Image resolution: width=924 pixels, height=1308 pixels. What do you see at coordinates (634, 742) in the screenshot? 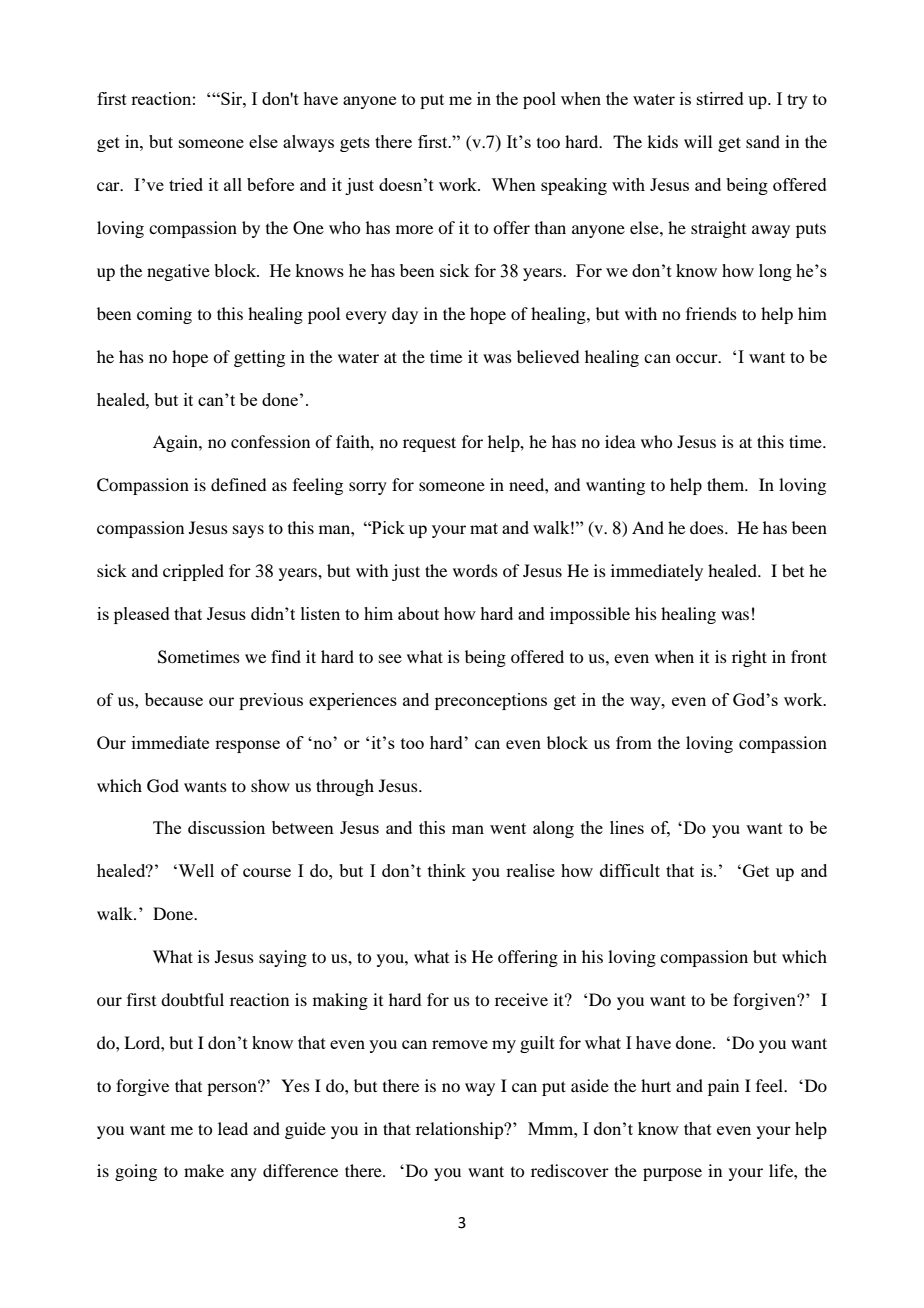
I see `from` at bounding box center [634, 742].
